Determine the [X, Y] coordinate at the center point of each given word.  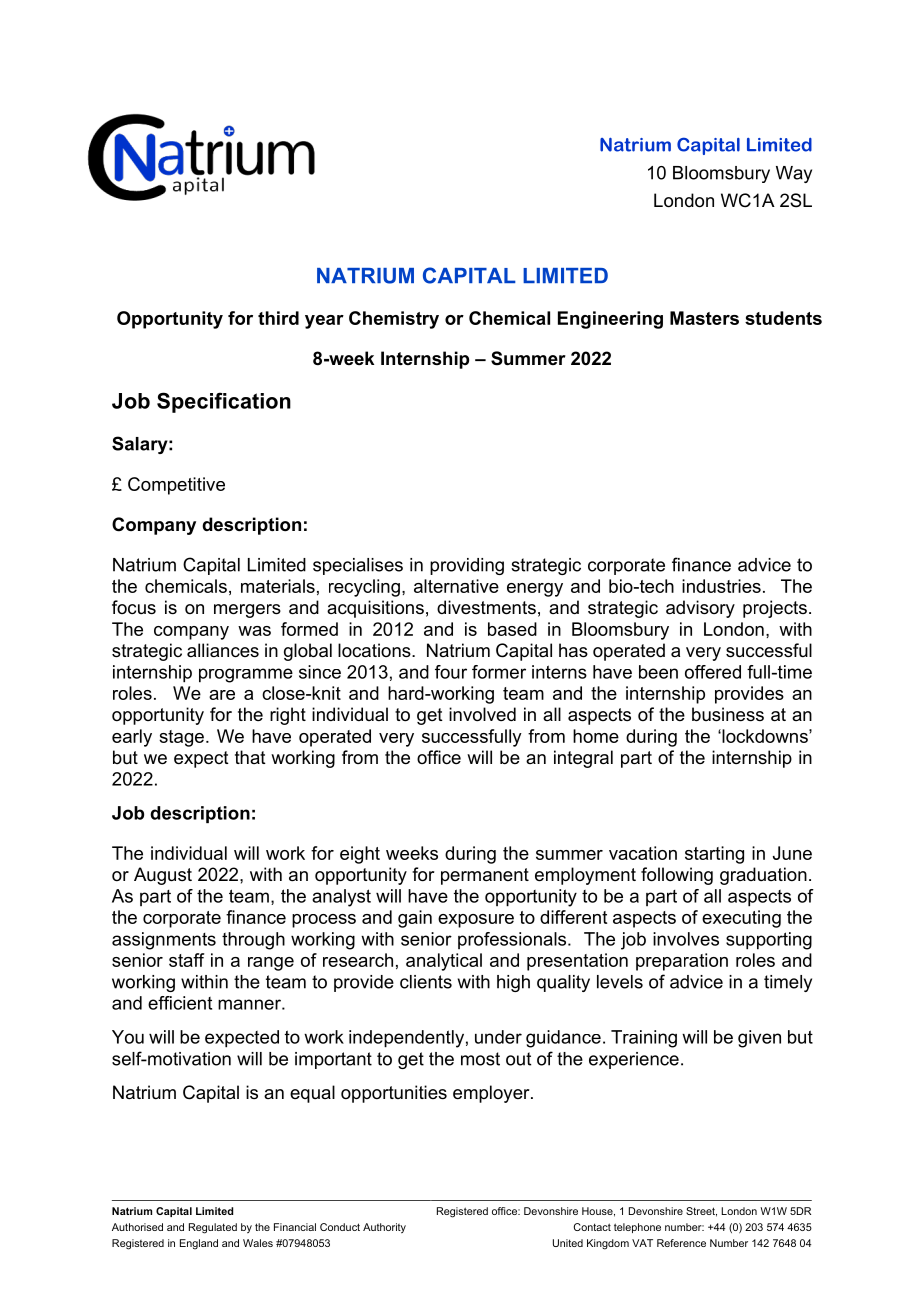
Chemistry [394, 320]
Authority [384, 1228]
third [278, 318]
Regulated [213, 1228]
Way [794, 174]
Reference [681, 1243]
